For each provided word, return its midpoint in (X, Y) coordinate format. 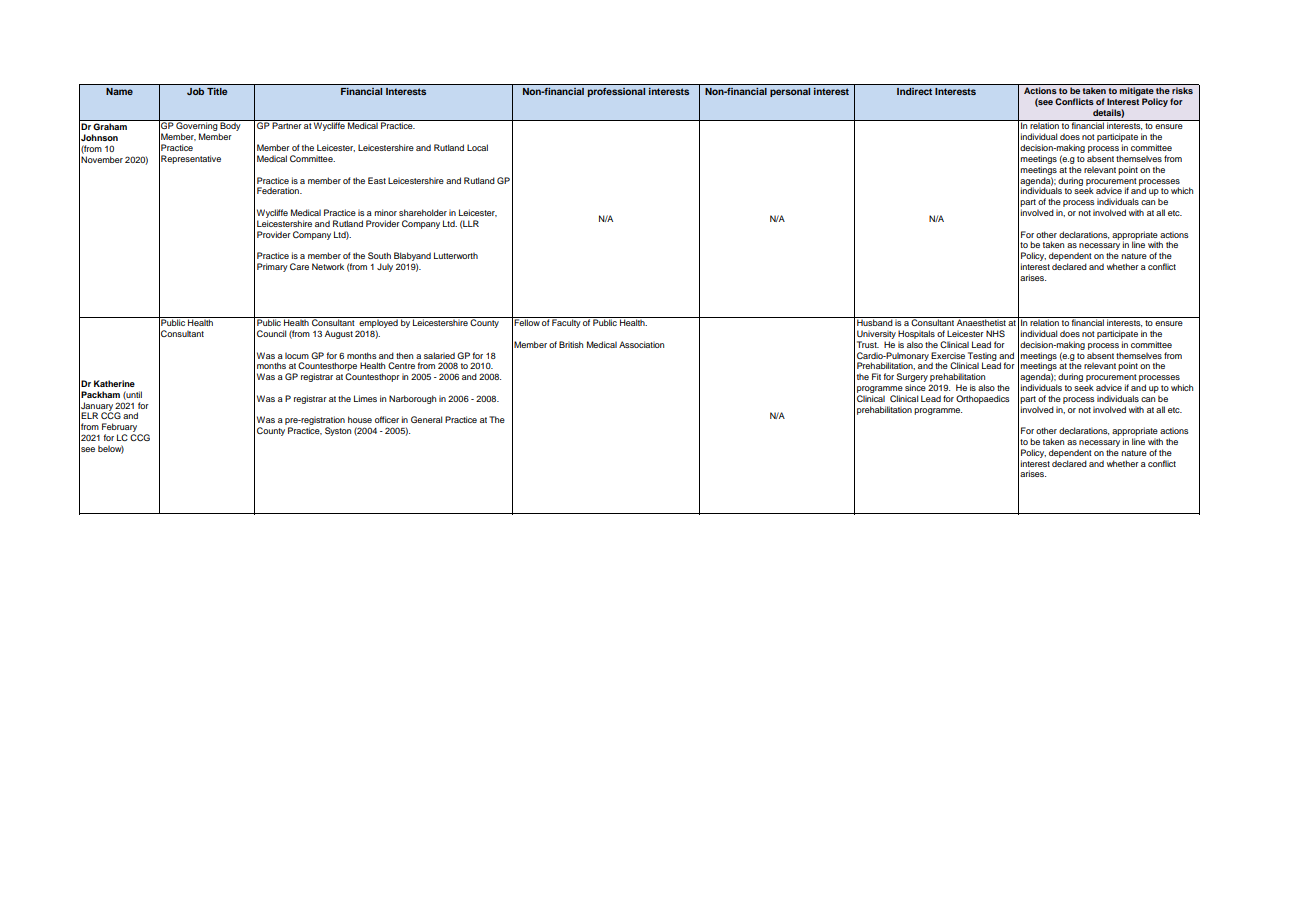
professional (616, 92)
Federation (279, 190)
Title (217, 91)
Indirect (914, 91)
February (121, 429)
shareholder (423, 212)
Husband (875, 321)
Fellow (527, 321)
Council (271, 333)
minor (385, 212)
